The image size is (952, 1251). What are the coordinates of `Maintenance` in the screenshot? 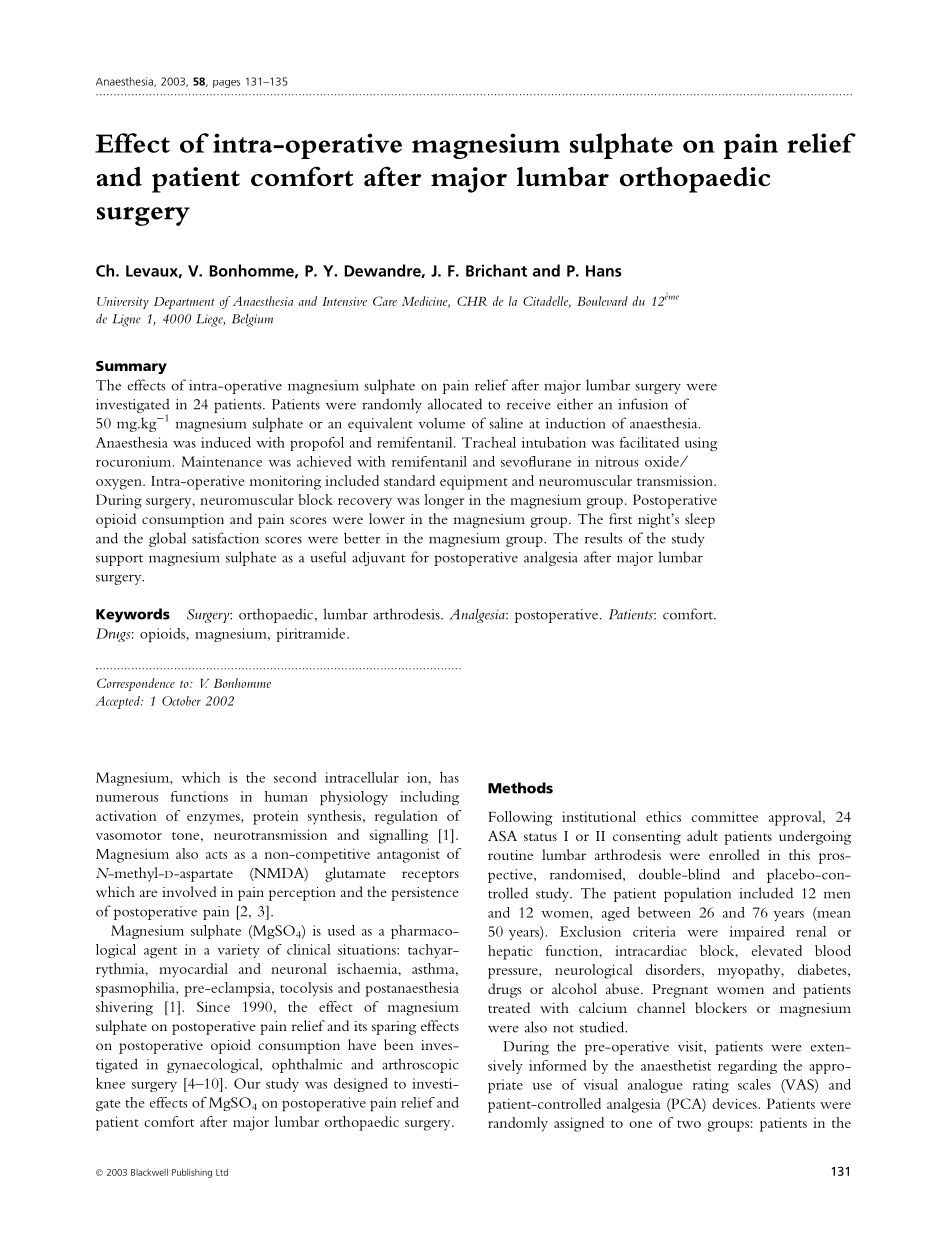 It's located at (221, 461).
